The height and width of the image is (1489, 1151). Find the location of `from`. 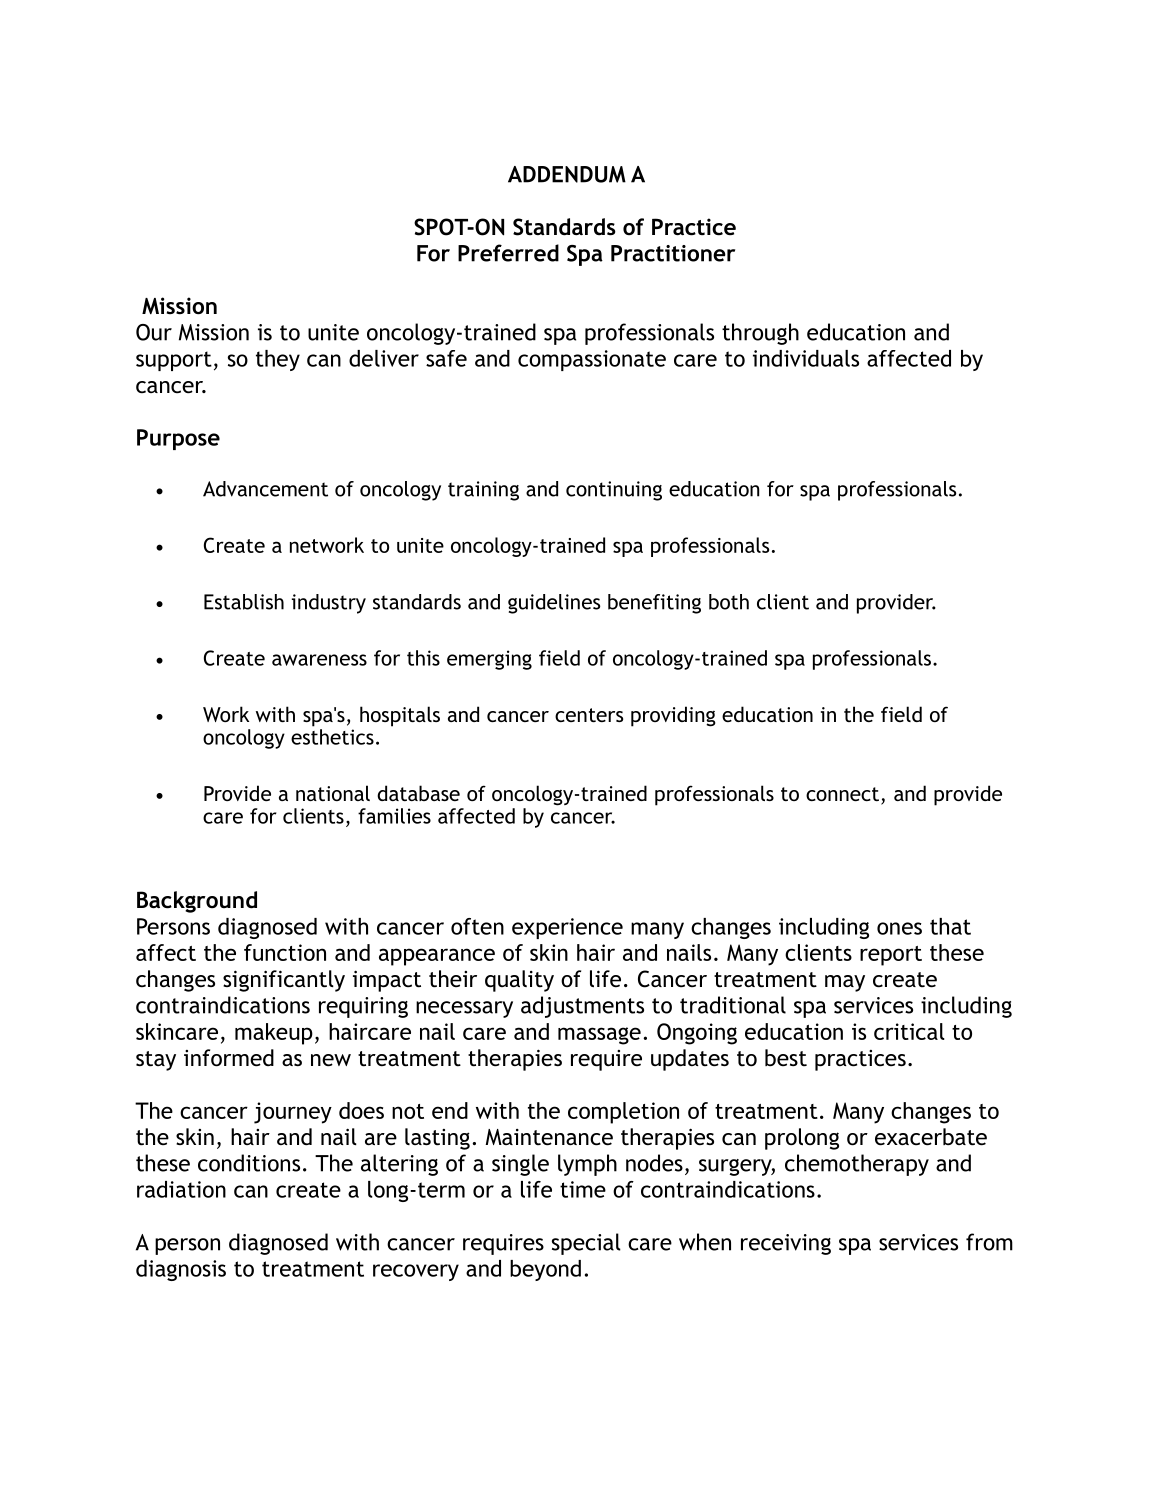

from is located at coordinates (989, 1242).
